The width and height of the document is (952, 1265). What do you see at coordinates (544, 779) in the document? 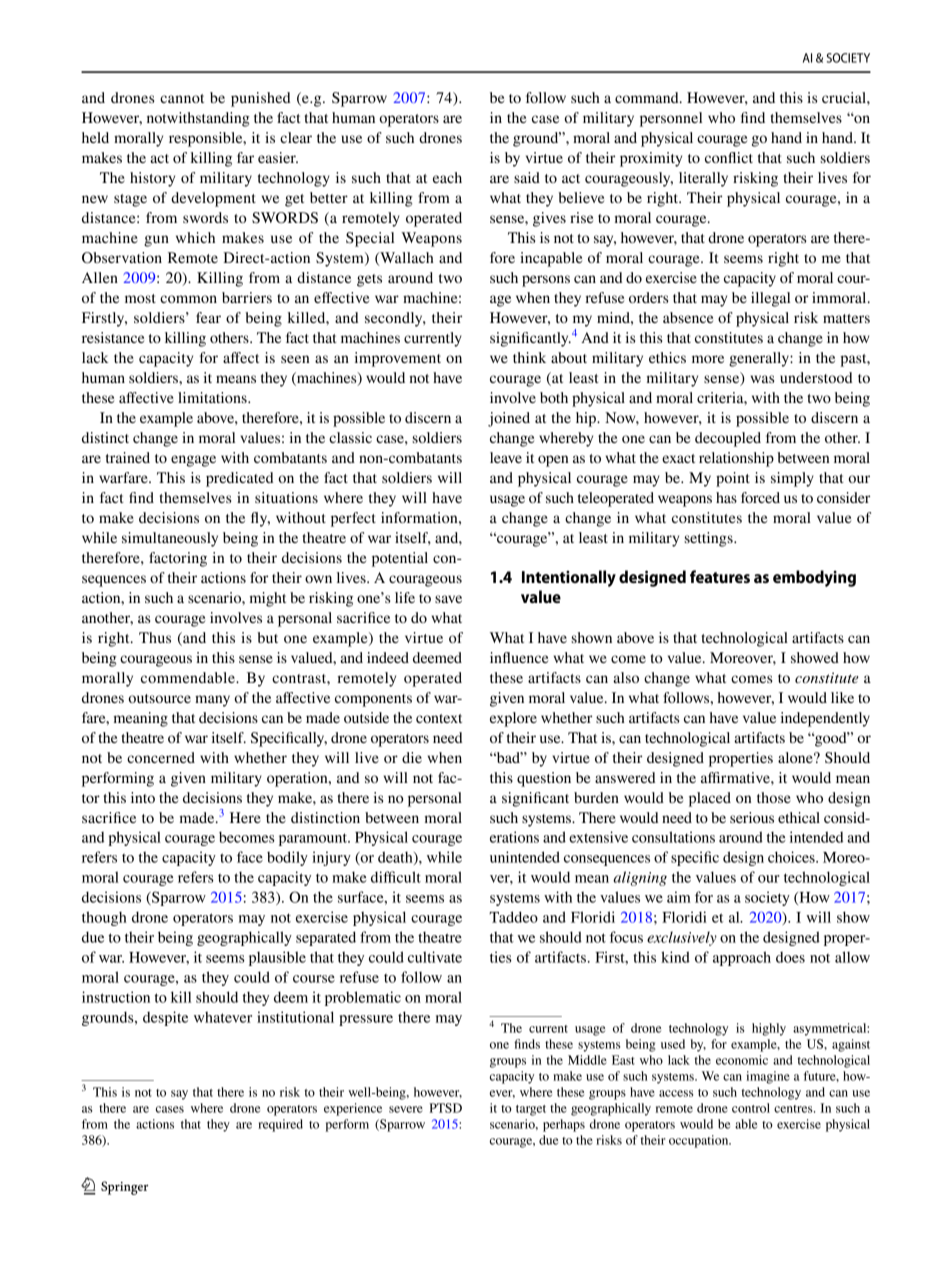
I see `question` at bounding box center [544, 779].
